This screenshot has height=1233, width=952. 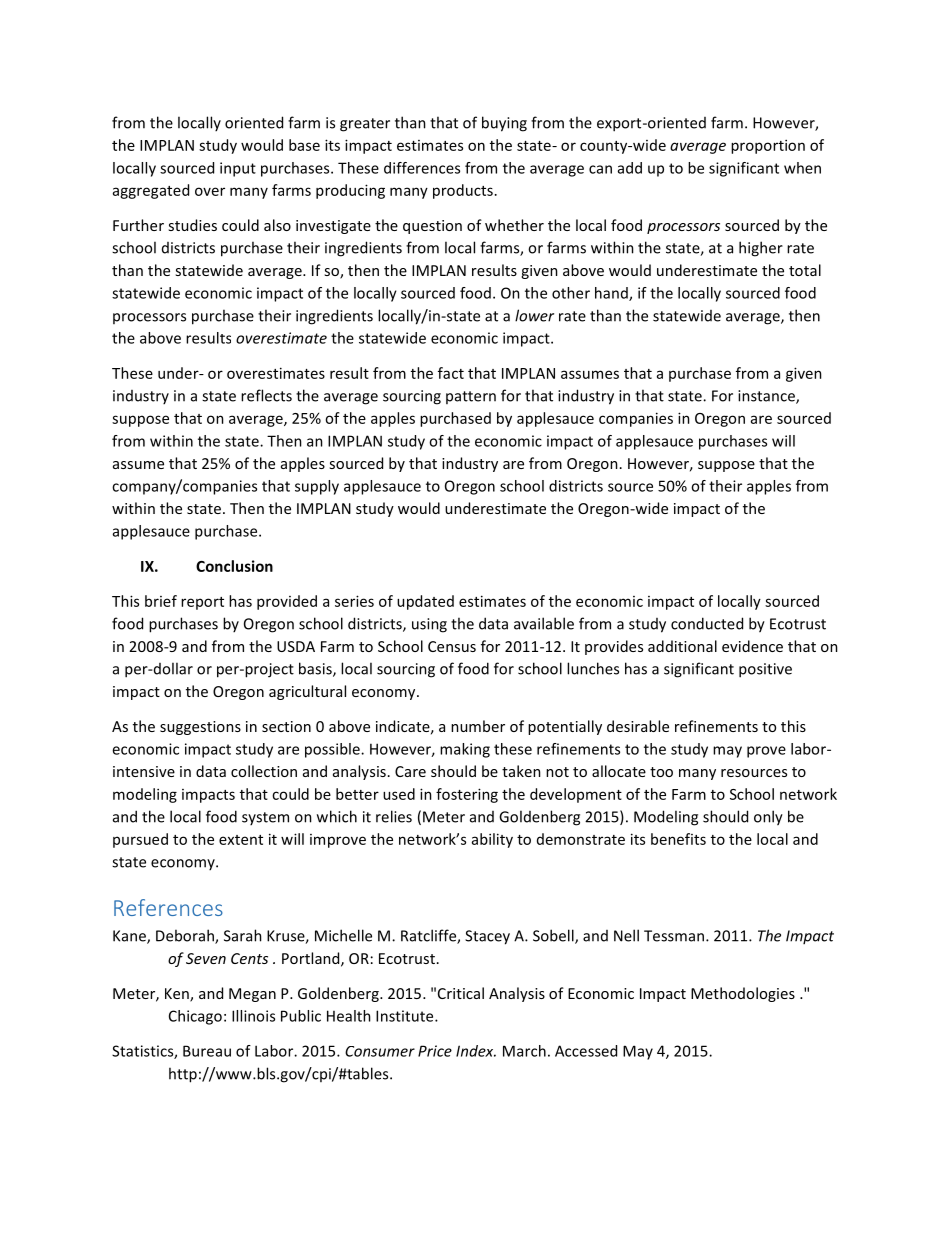 What do you see at coordinates (195, 1017) in the screenshot?
I see `Chicago` at bounding box center [195, 1017].
